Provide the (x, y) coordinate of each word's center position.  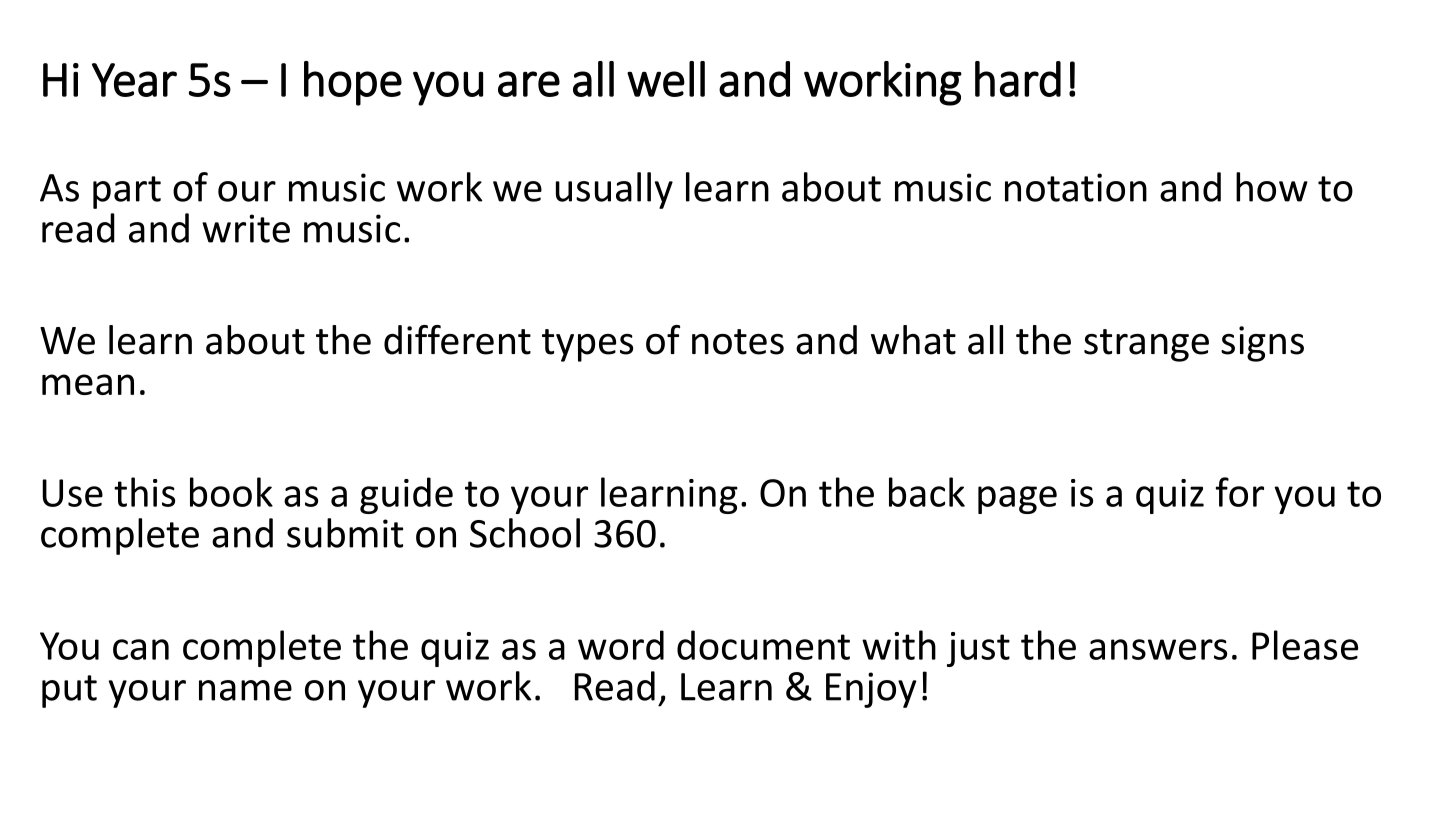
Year (134, 80)
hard (1018, 79)
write (246, 228)
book (231, 492)
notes (738, 342)
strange (1146, 345)
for (1239, 492)
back (927, 492)
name (245, 690)
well (666, 79)
